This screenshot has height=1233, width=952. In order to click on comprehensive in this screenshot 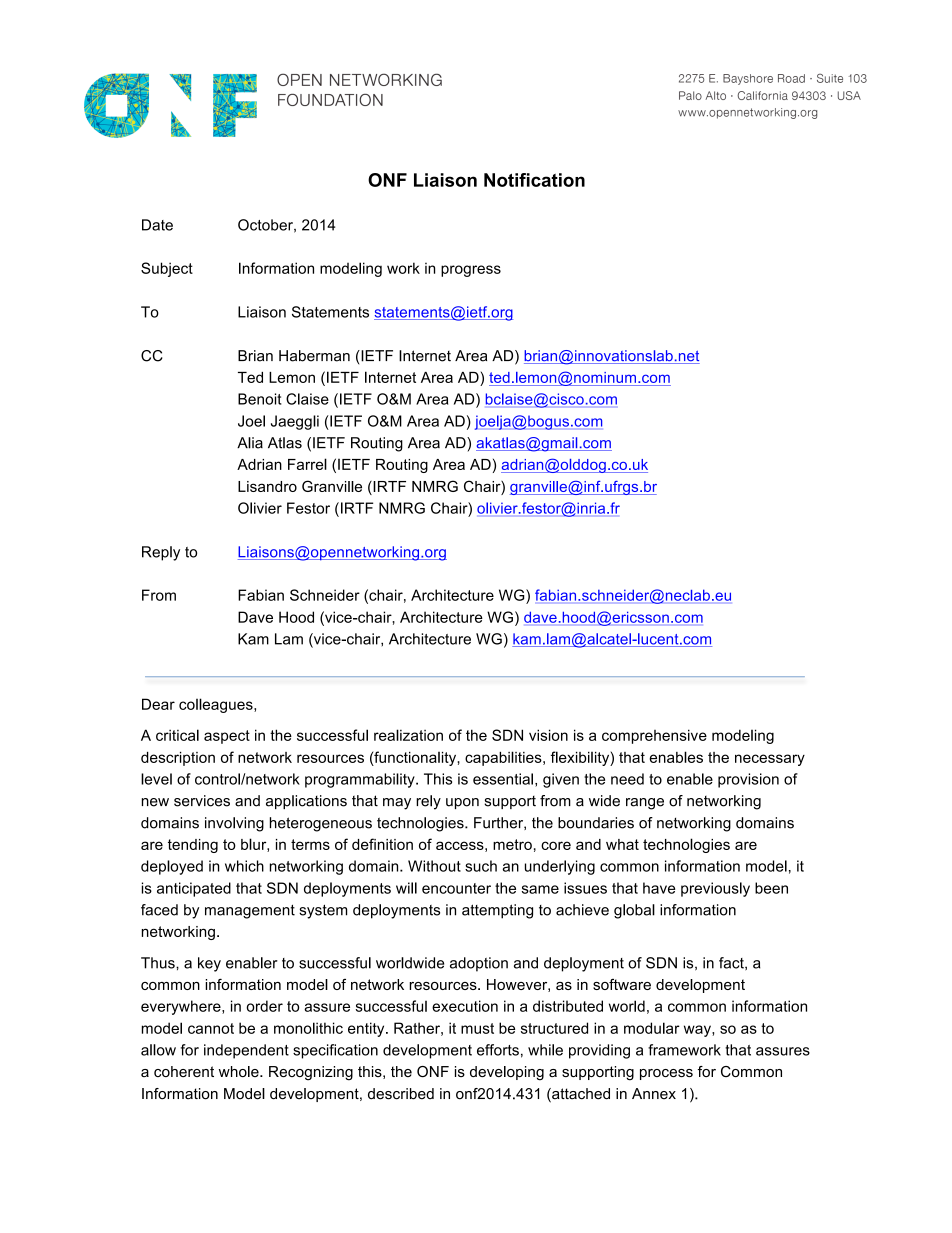, I will do `click(654, 736)`.
